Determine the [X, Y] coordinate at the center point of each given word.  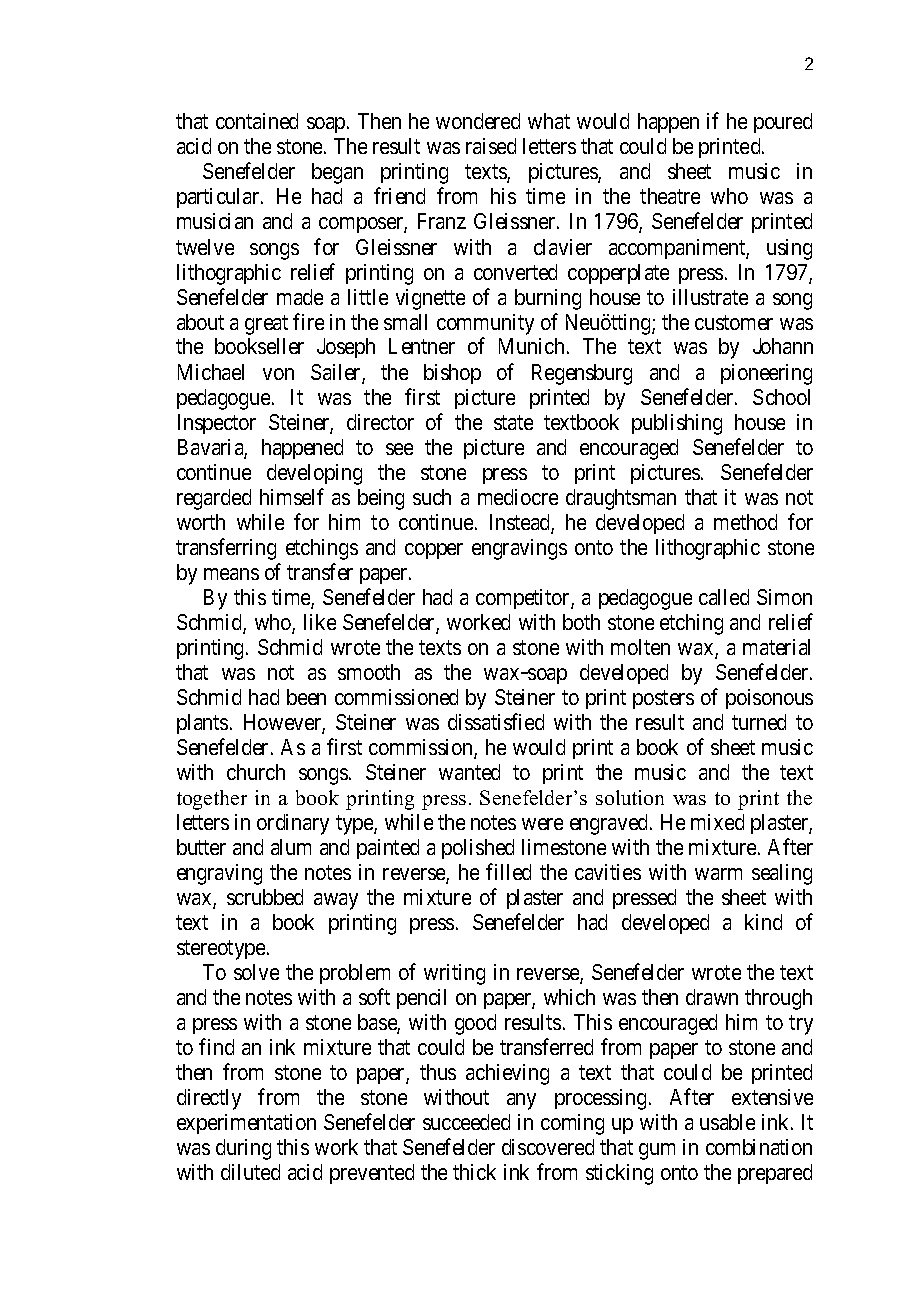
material [776, 647]
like [320, 622]
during [243, 1149]
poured [783, 123]
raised [491, 146]
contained [257, 121]
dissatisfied [496, 721]
